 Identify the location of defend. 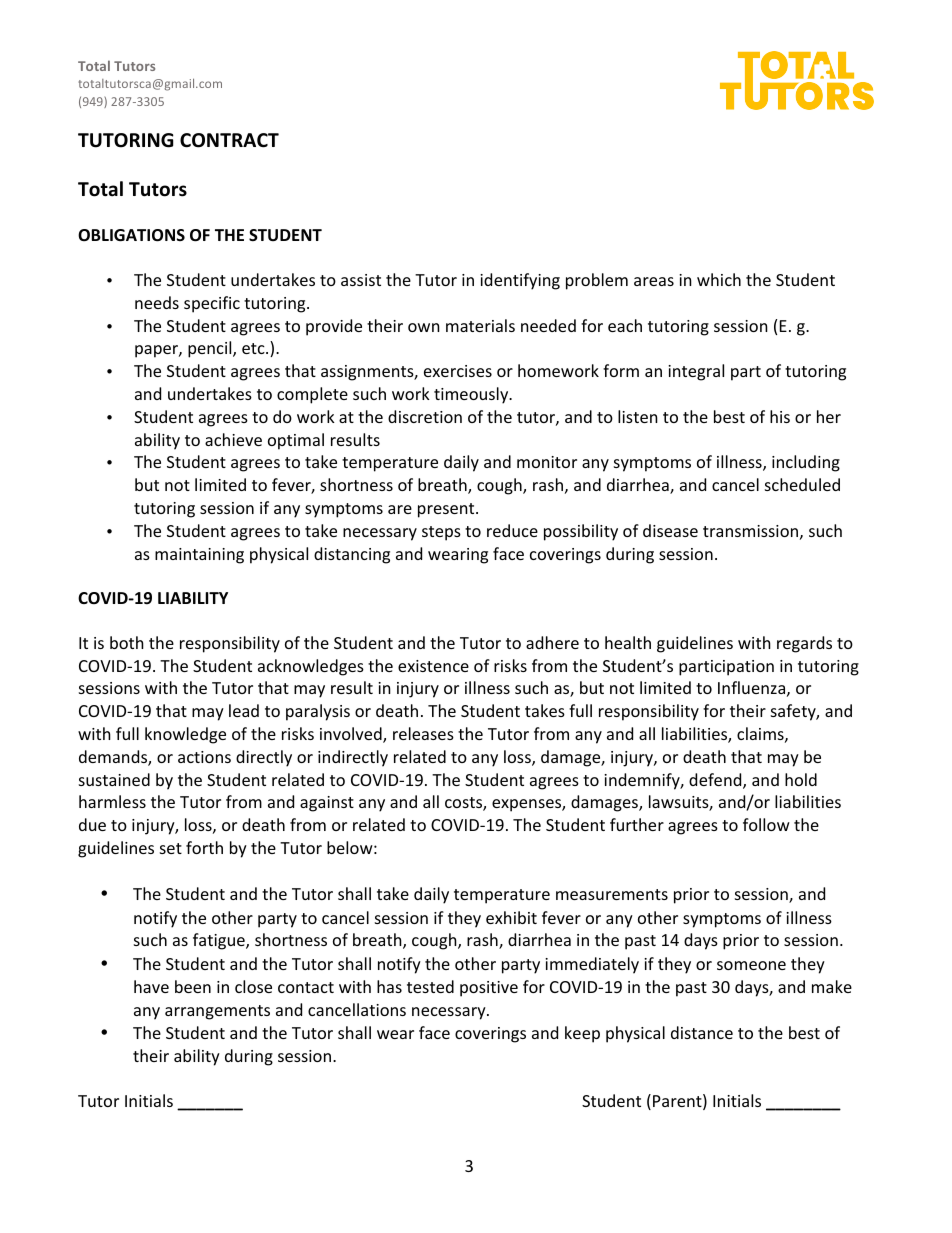
(716, 781).
